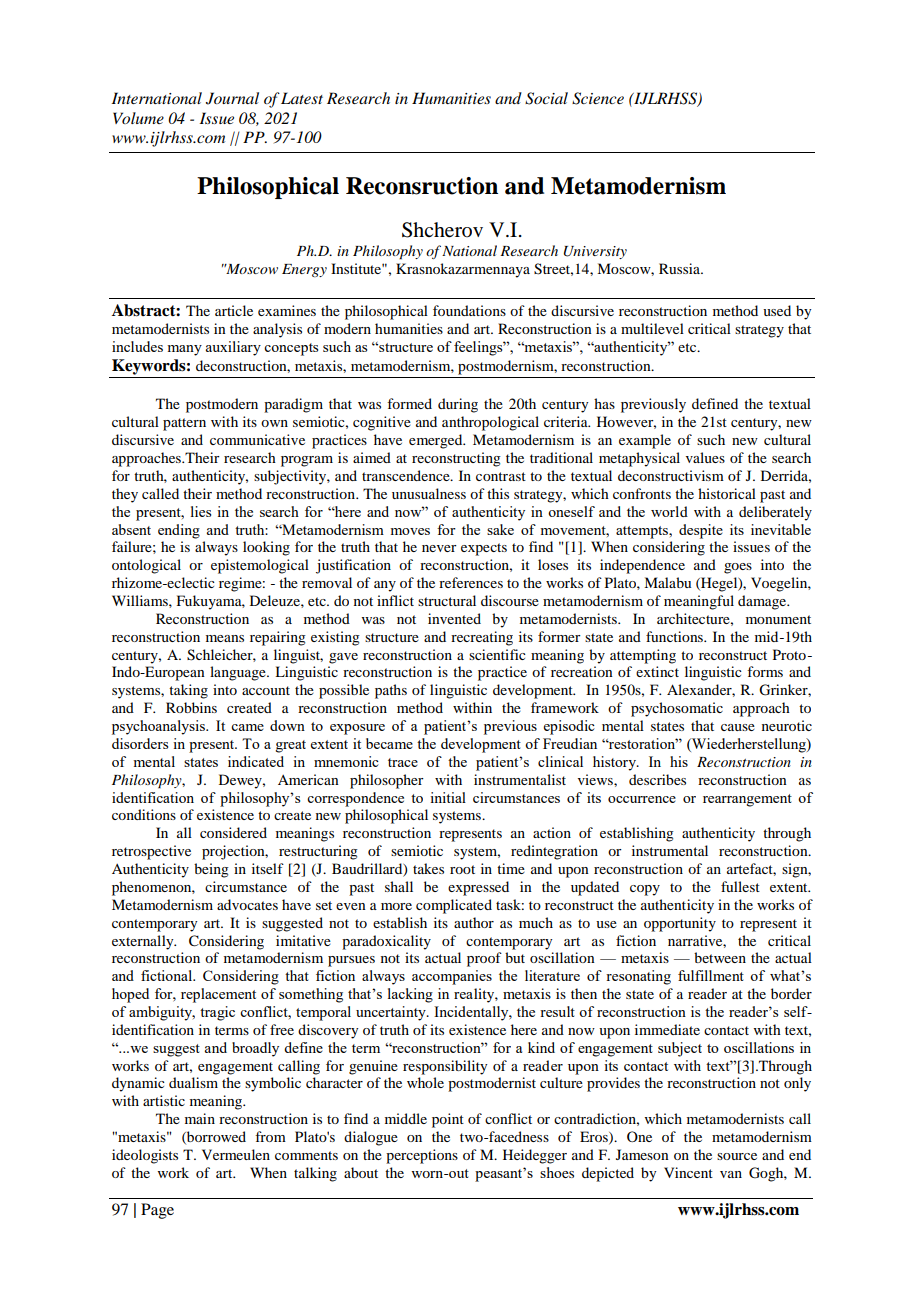  I want to click on Social, so click(546, 98).
